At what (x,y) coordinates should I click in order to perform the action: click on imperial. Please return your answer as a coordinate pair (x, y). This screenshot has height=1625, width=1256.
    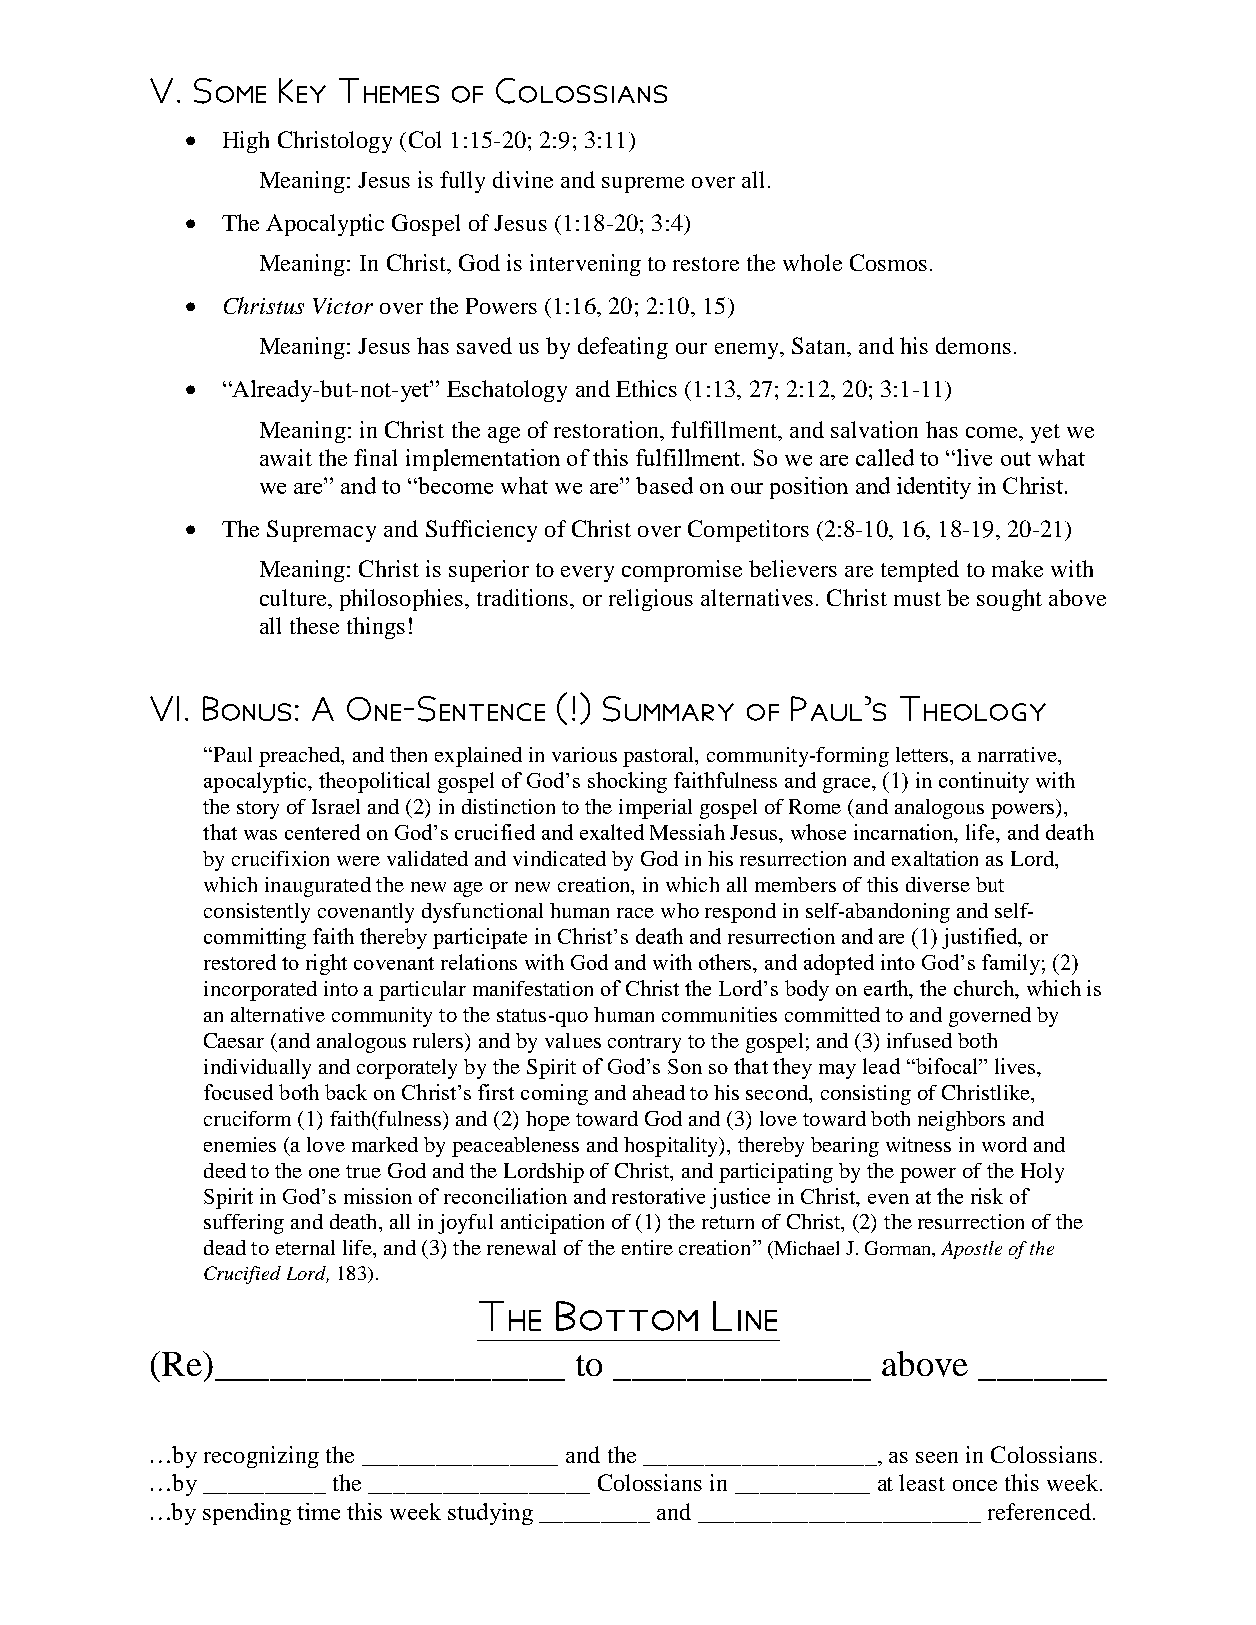
    Looking at the image, I should click on (655, 809).
